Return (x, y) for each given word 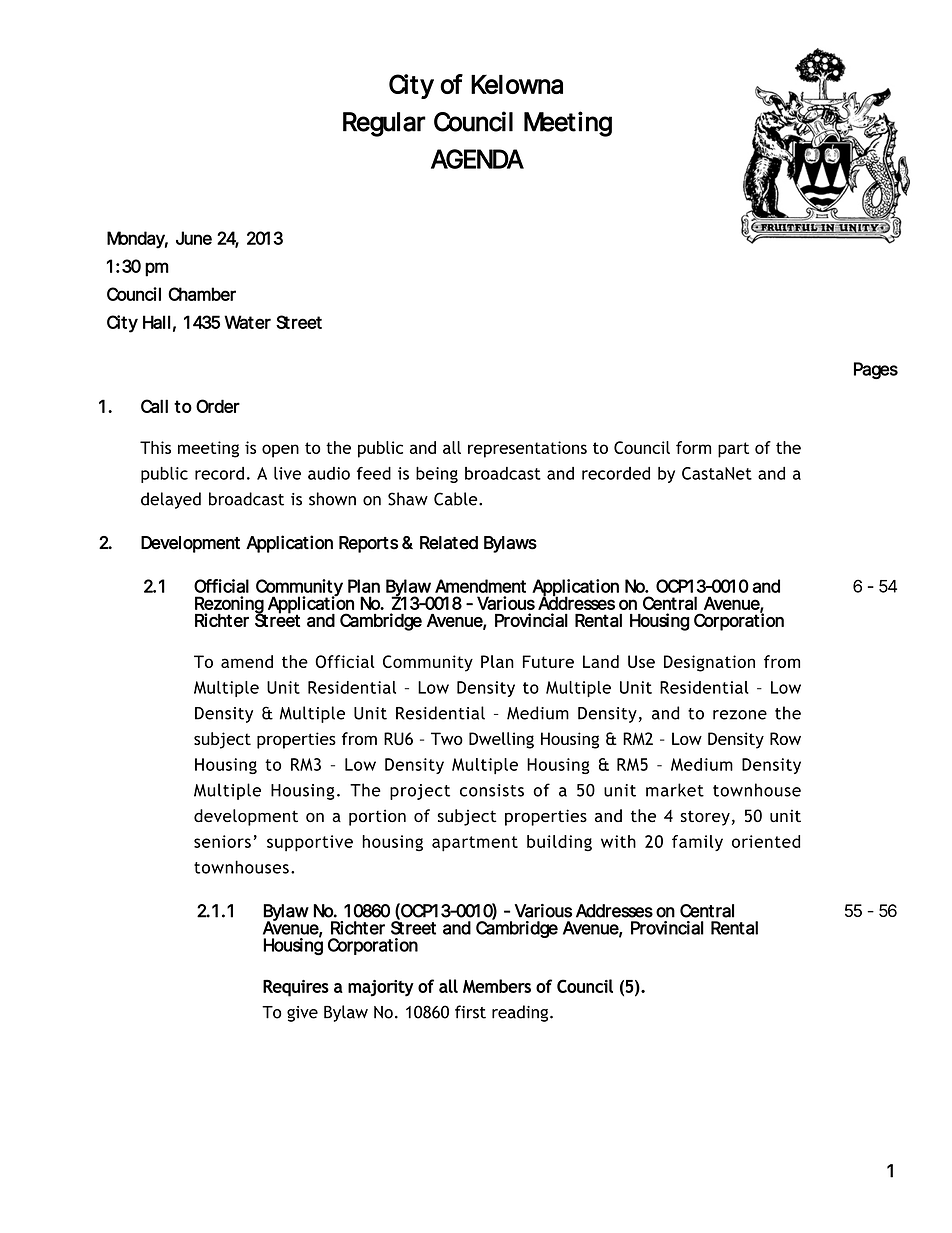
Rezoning (230, 606)
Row (785, 738)
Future (548, 661)
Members (497, 986)
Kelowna (517, 84)
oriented (766, 841)
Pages (876, 370)
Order (218, 406)
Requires (296, 988)
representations (527, 449)
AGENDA (477, 159)
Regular (384, 124)
